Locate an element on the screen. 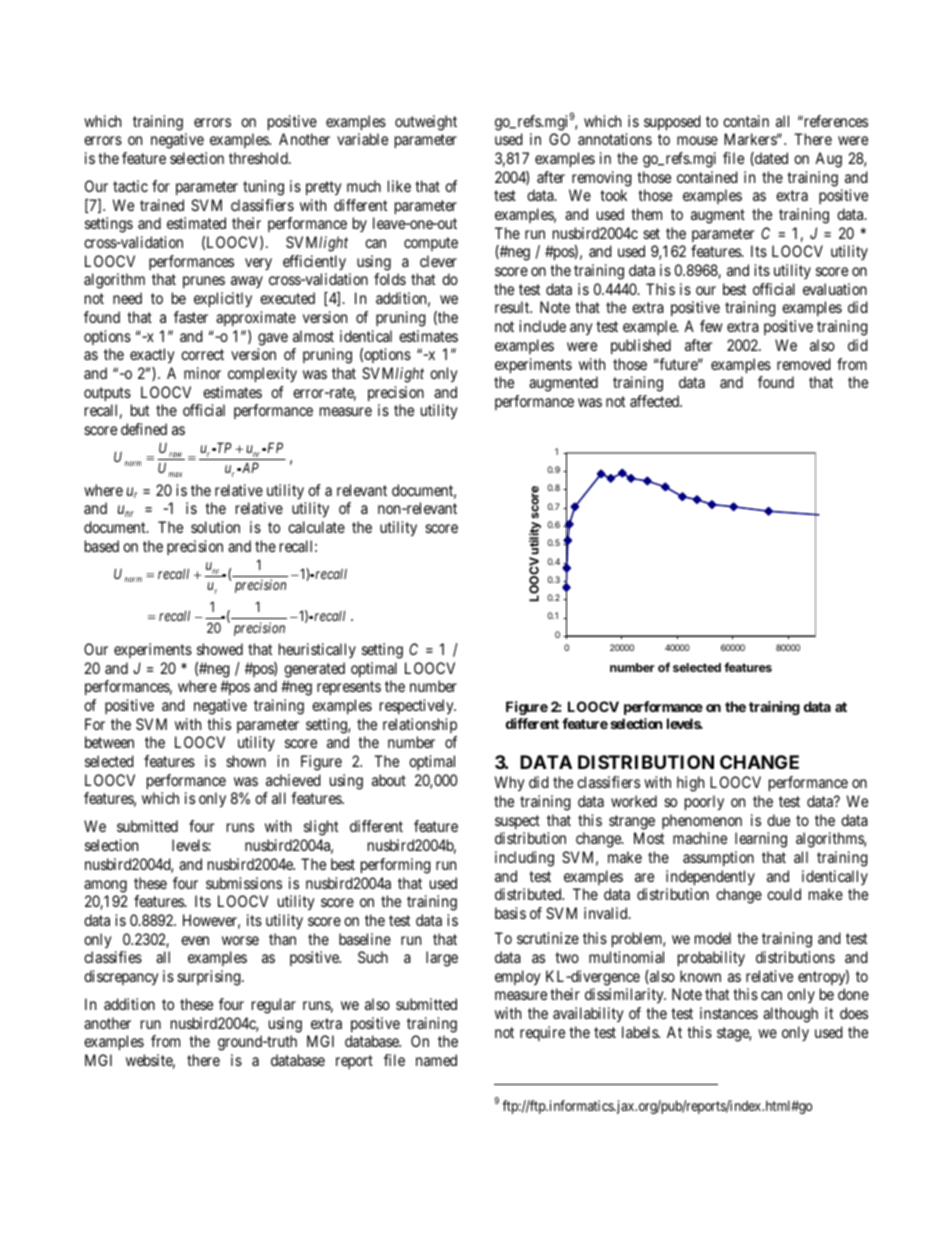  named is located at coordinates (436, 1060).
